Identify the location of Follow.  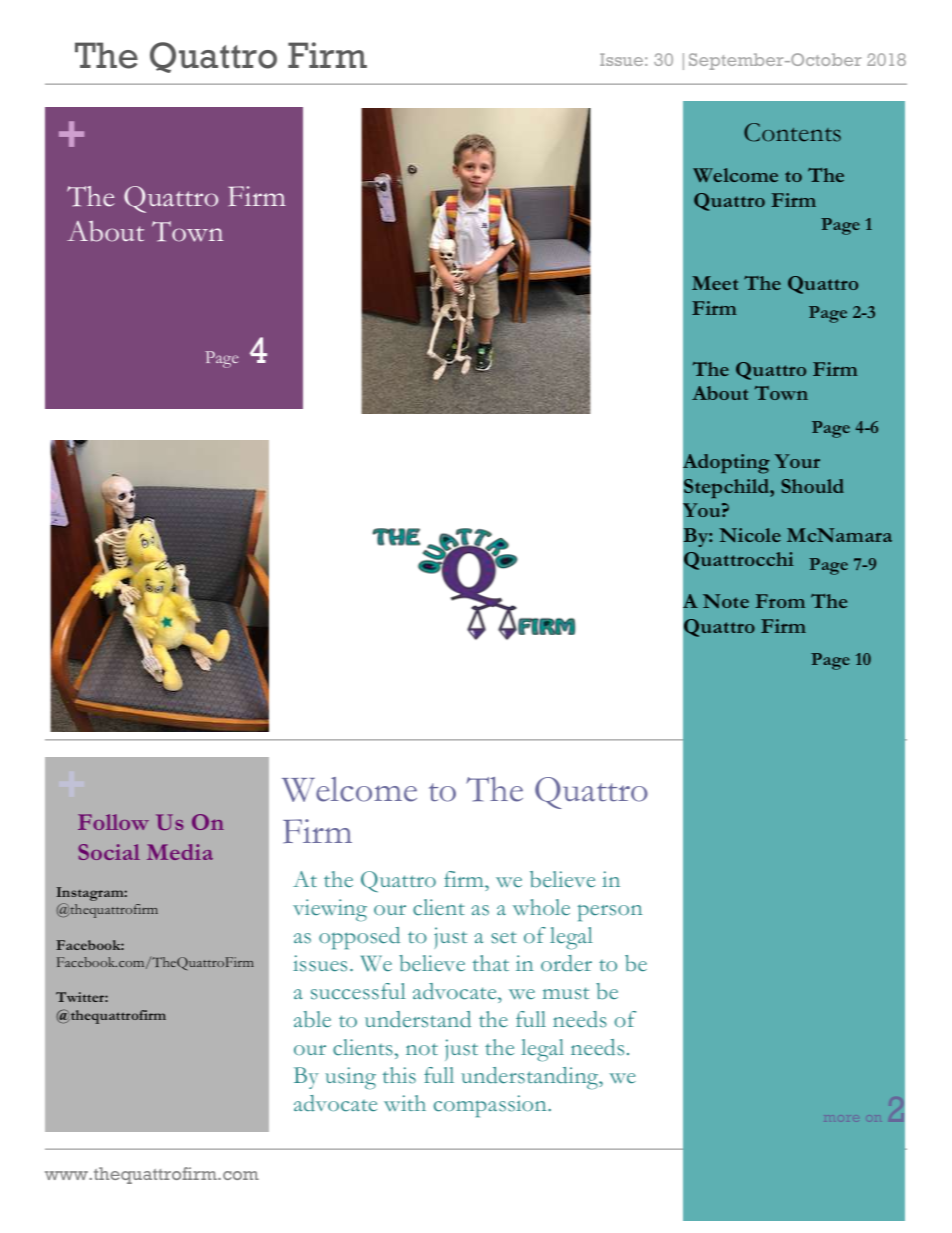
(113, 822).
